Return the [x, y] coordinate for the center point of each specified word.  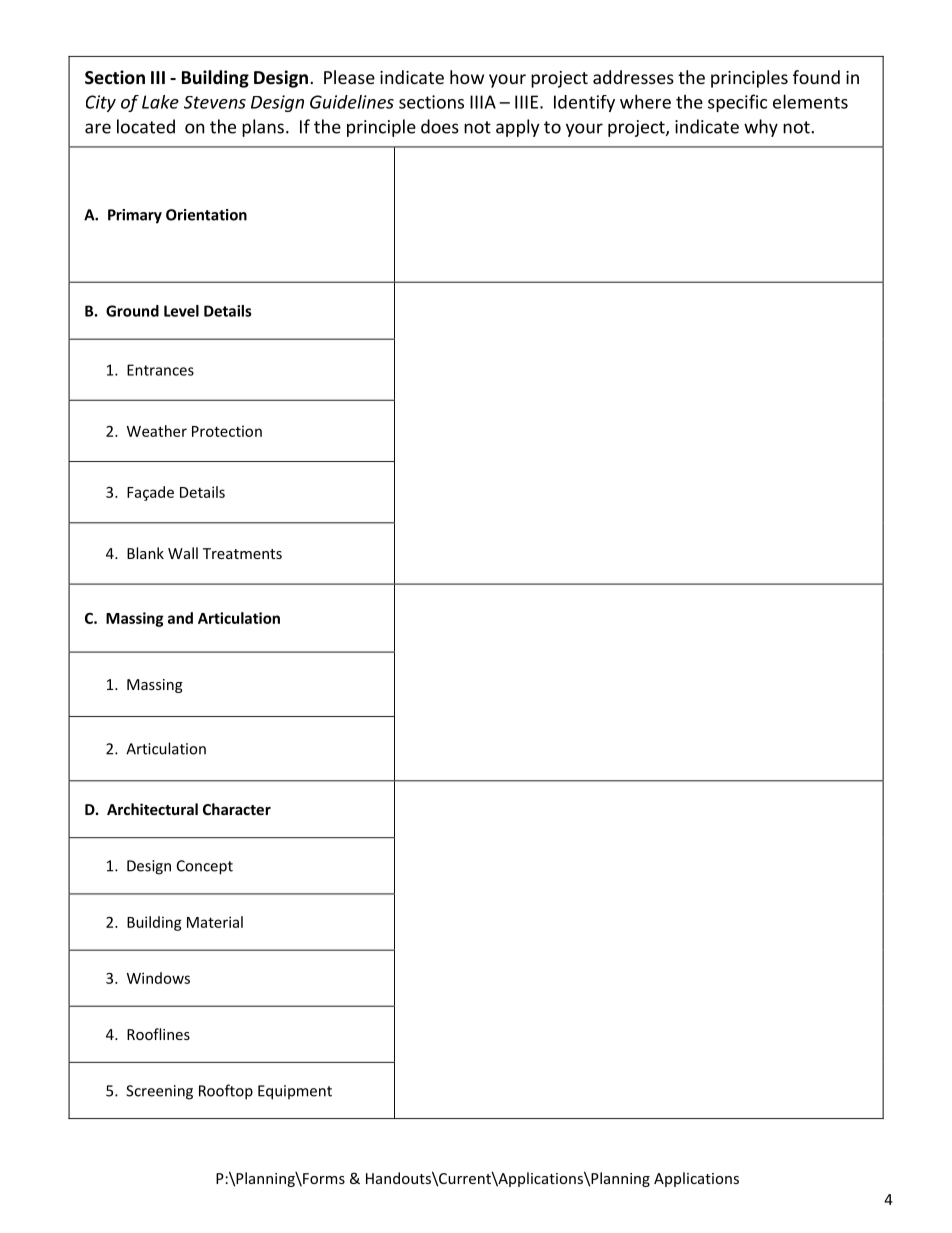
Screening [159, 1092]
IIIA [483, 102]
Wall [183, 553]
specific [737, 103]
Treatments [242, 553]
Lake [160, 102]
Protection [227, 431]
